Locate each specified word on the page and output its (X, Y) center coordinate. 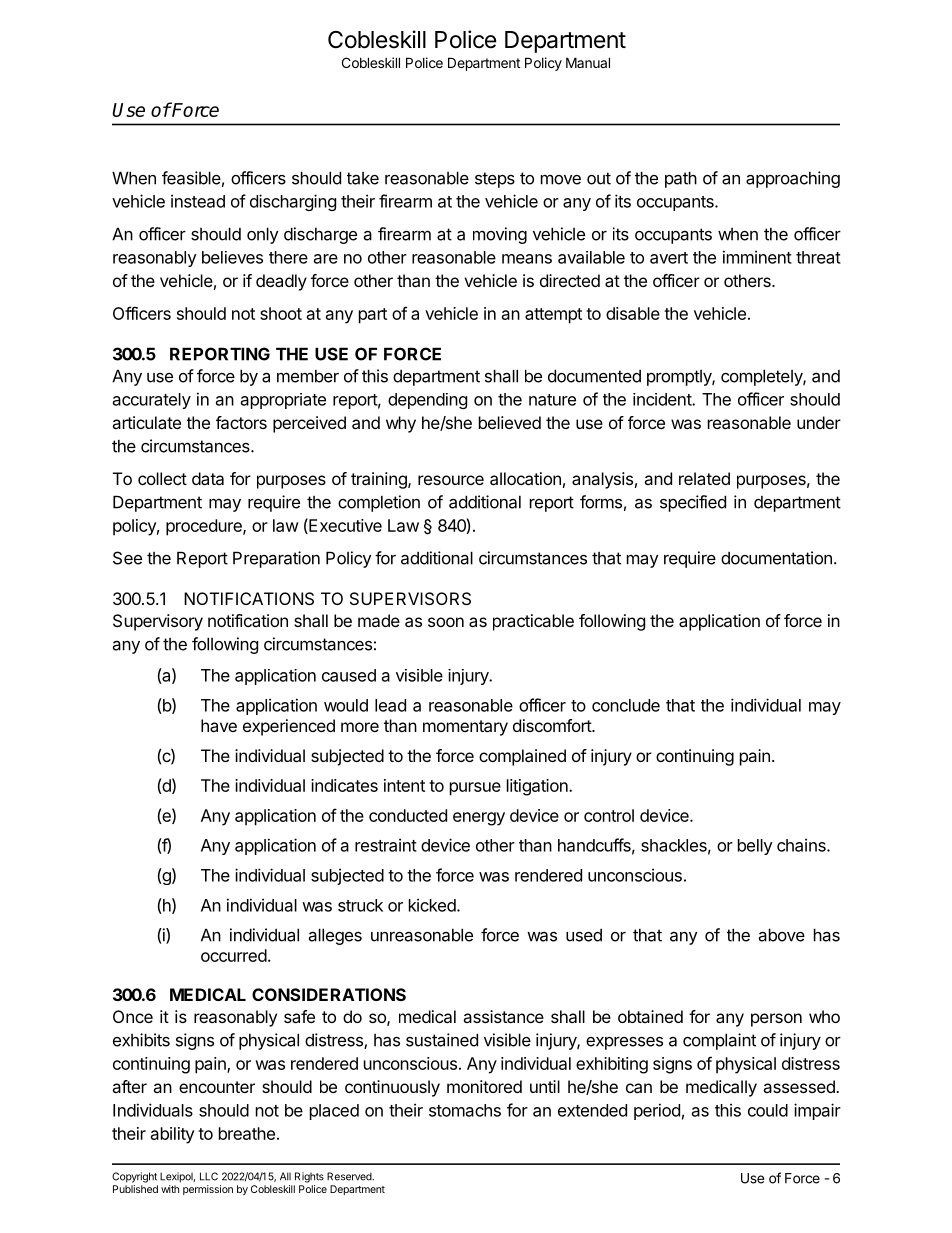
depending (427, 401)
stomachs (465, 1110)
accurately (152, 401)
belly (755, 847)
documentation (776, 558)
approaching (793, 179)
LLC (209, 1176)
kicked (432, 905)
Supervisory (158, 622)
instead (198, 201)
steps (495, 180)
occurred (234, 955)
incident (663, 399)
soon (446, 622)
